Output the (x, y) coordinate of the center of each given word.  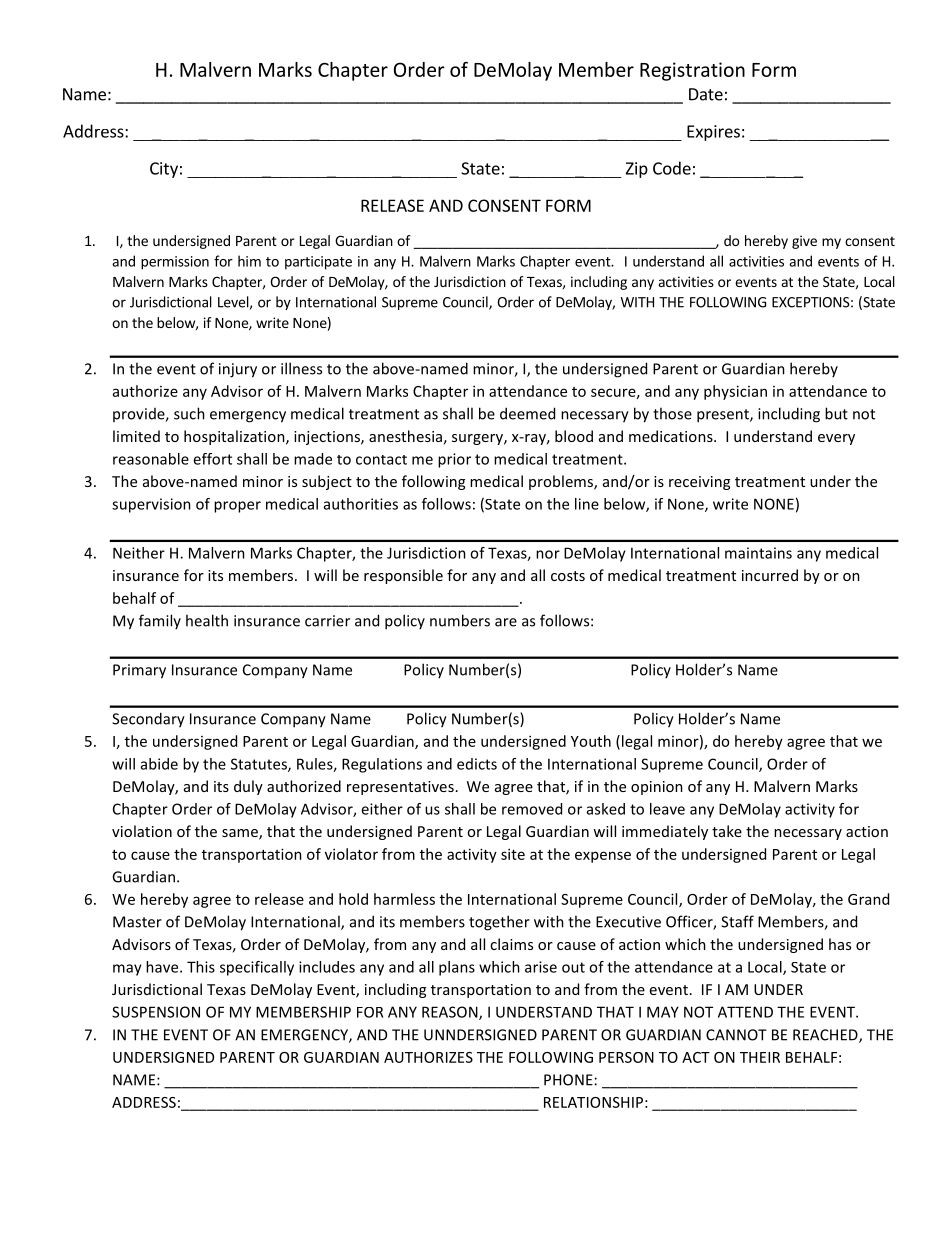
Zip (637, 170)
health (207, 620)
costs (568, 576)
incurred (770, 575)
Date (706, 94)
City (164, 170)
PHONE (568, 1080)
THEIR (760, 1057)
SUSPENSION (156, 1012)
